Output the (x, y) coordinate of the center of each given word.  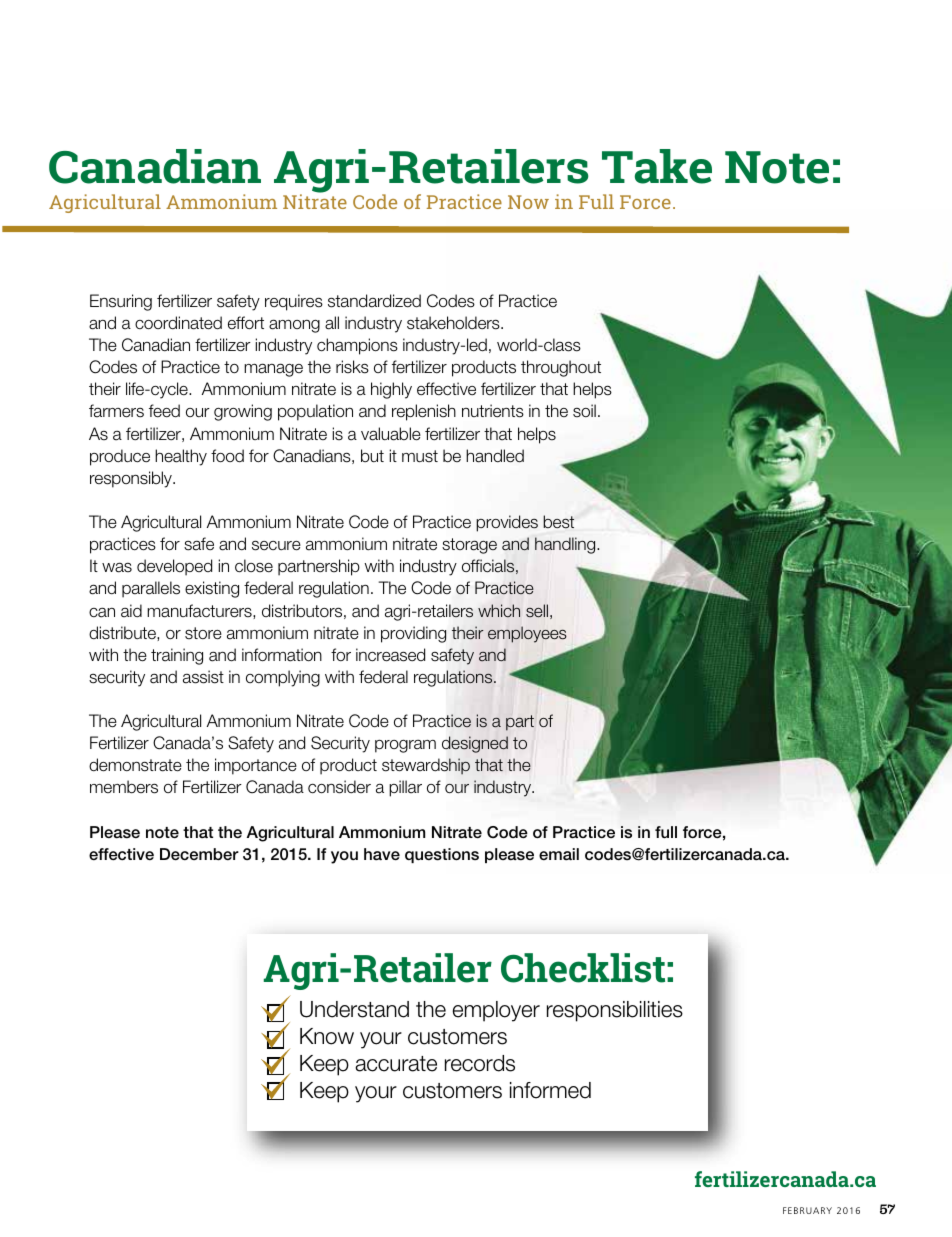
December (199, 854)
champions (357, 346)
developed (174, 567)
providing (413, 634)
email (559, 854)
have (382, 854)
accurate (396, 1064)
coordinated (178, 323)
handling (566, 545)
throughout (561, 368)
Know (327, 1036)
